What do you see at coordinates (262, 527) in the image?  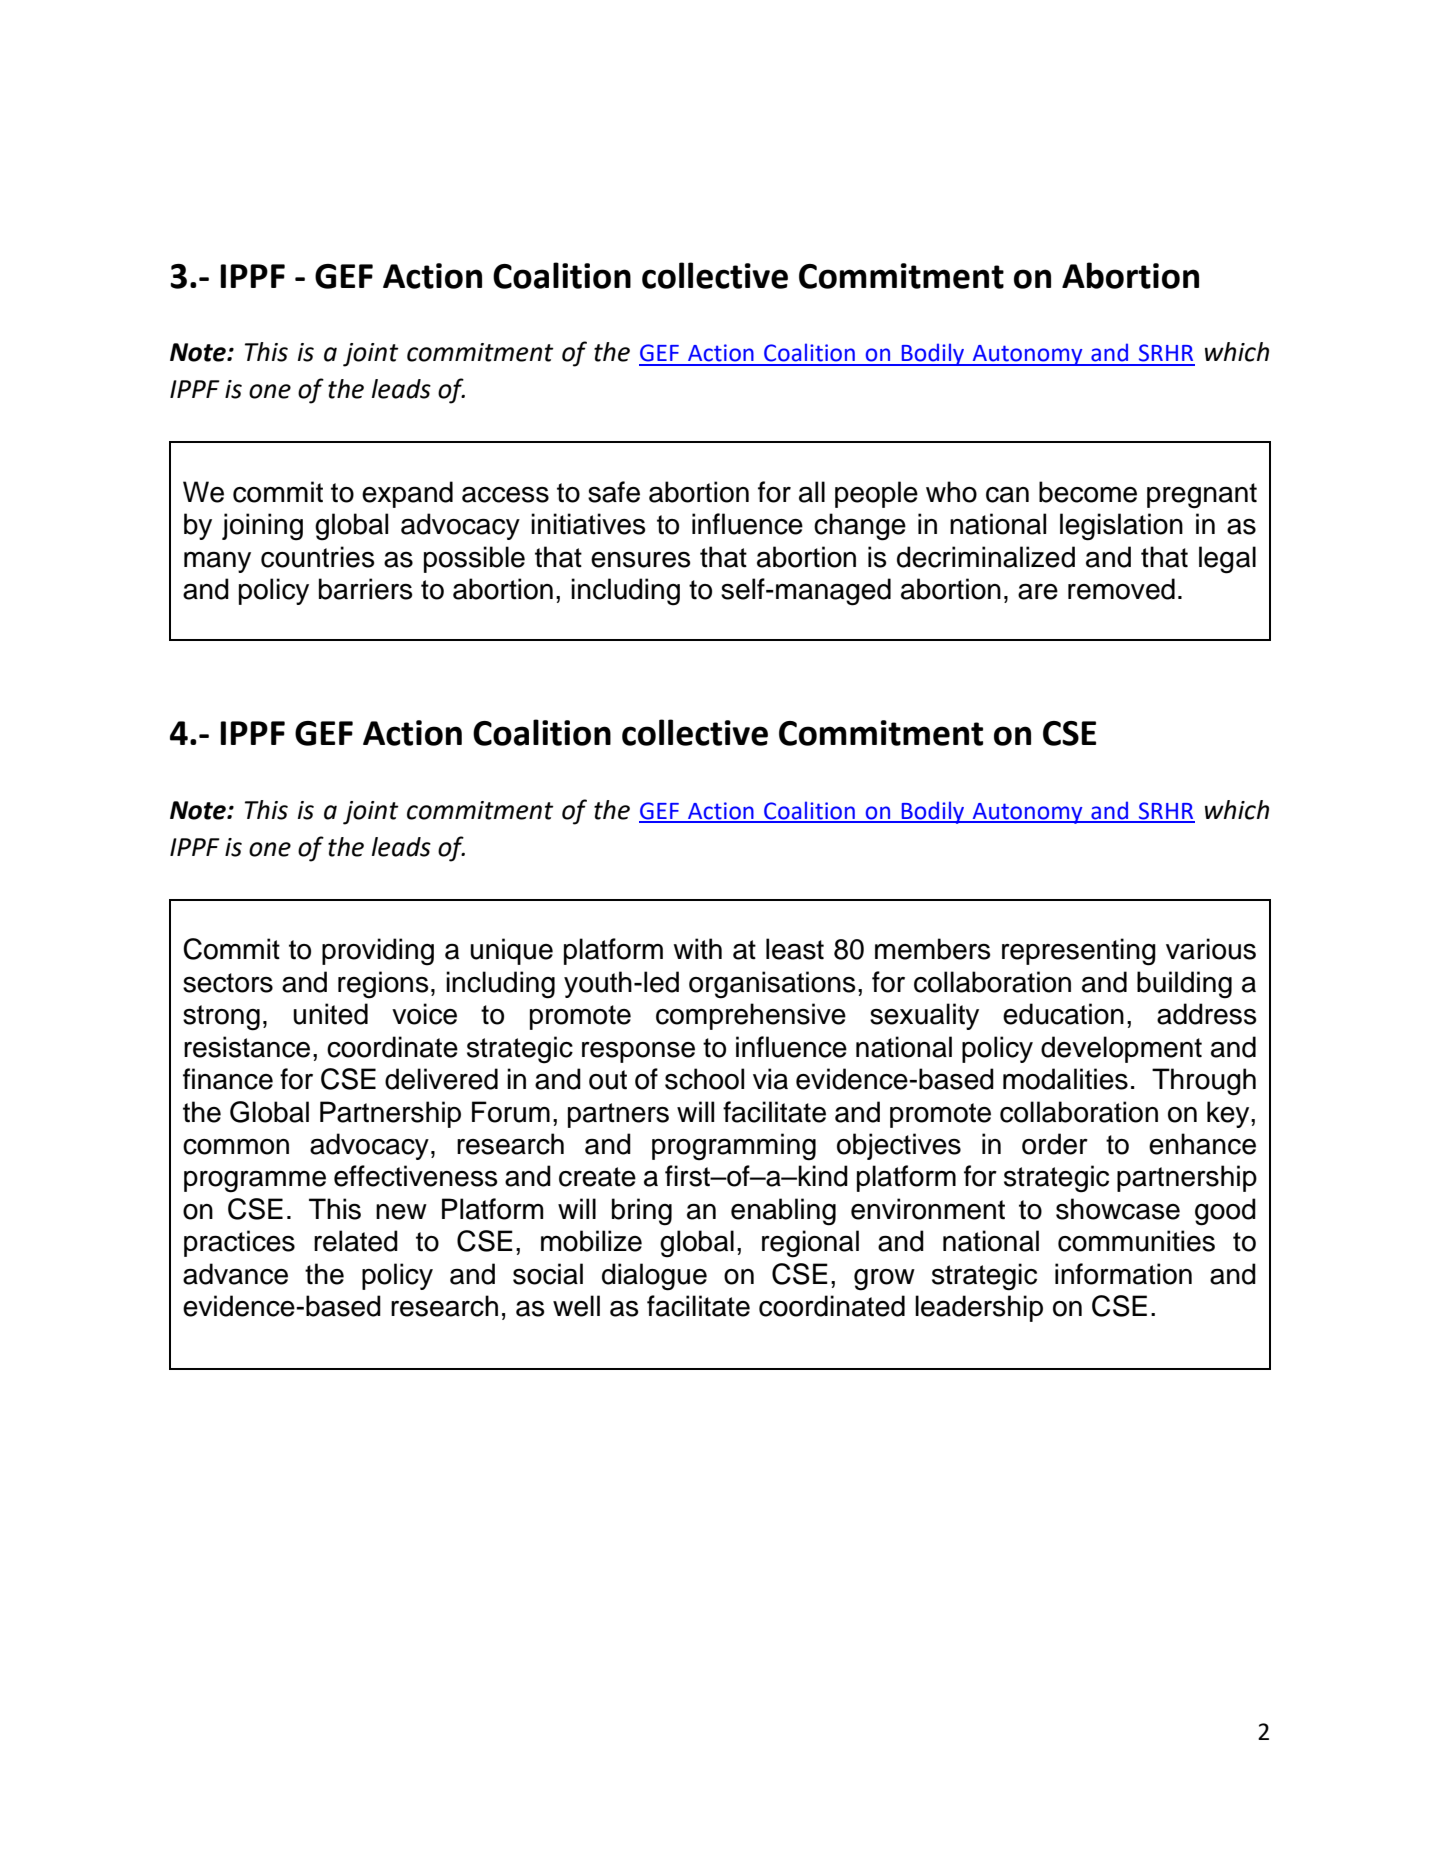 I see `joining` at bounding box center [262, 527].
